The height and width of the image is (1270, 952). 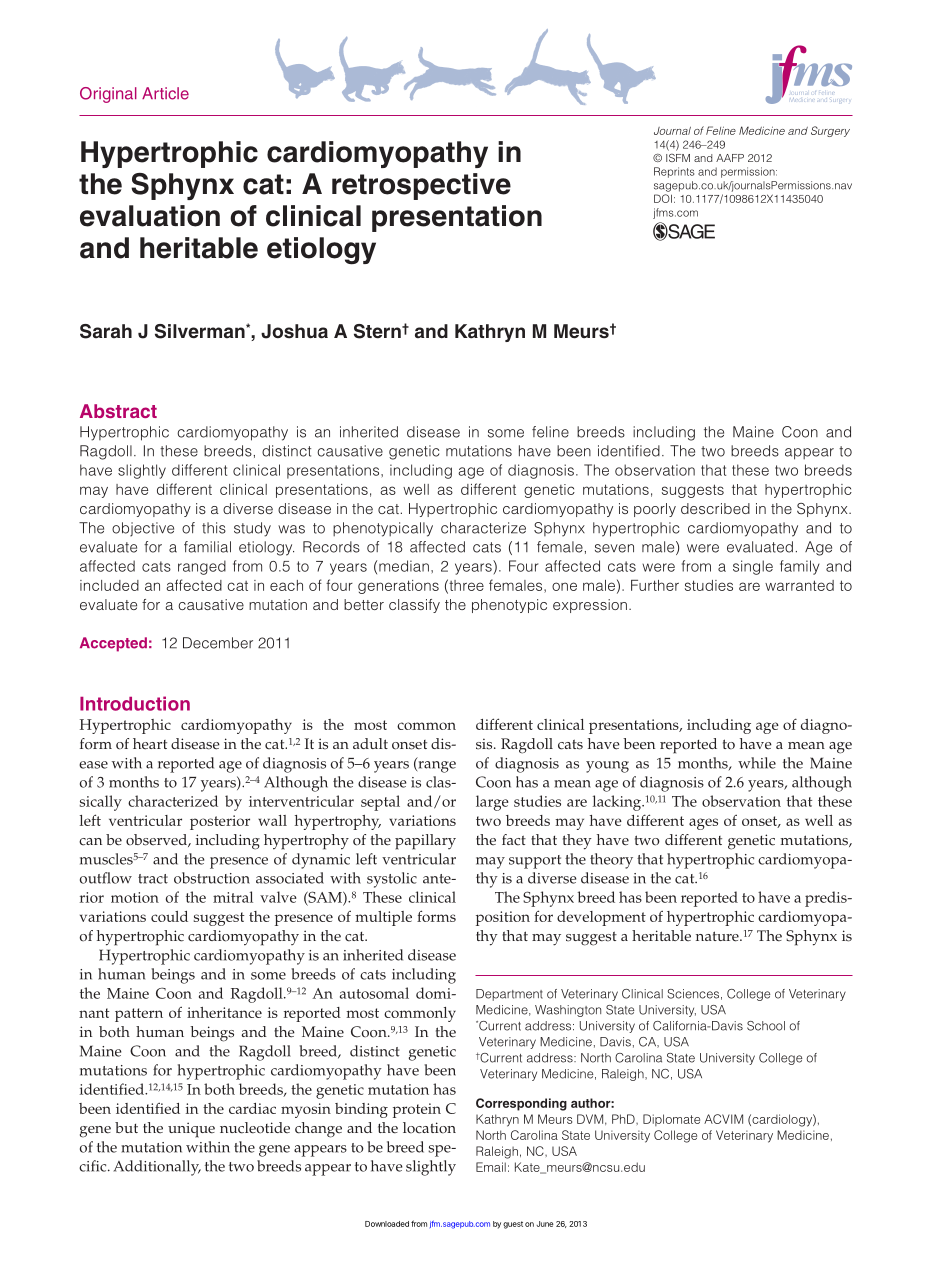 I want to click on could, so click(x=169, y=916).
